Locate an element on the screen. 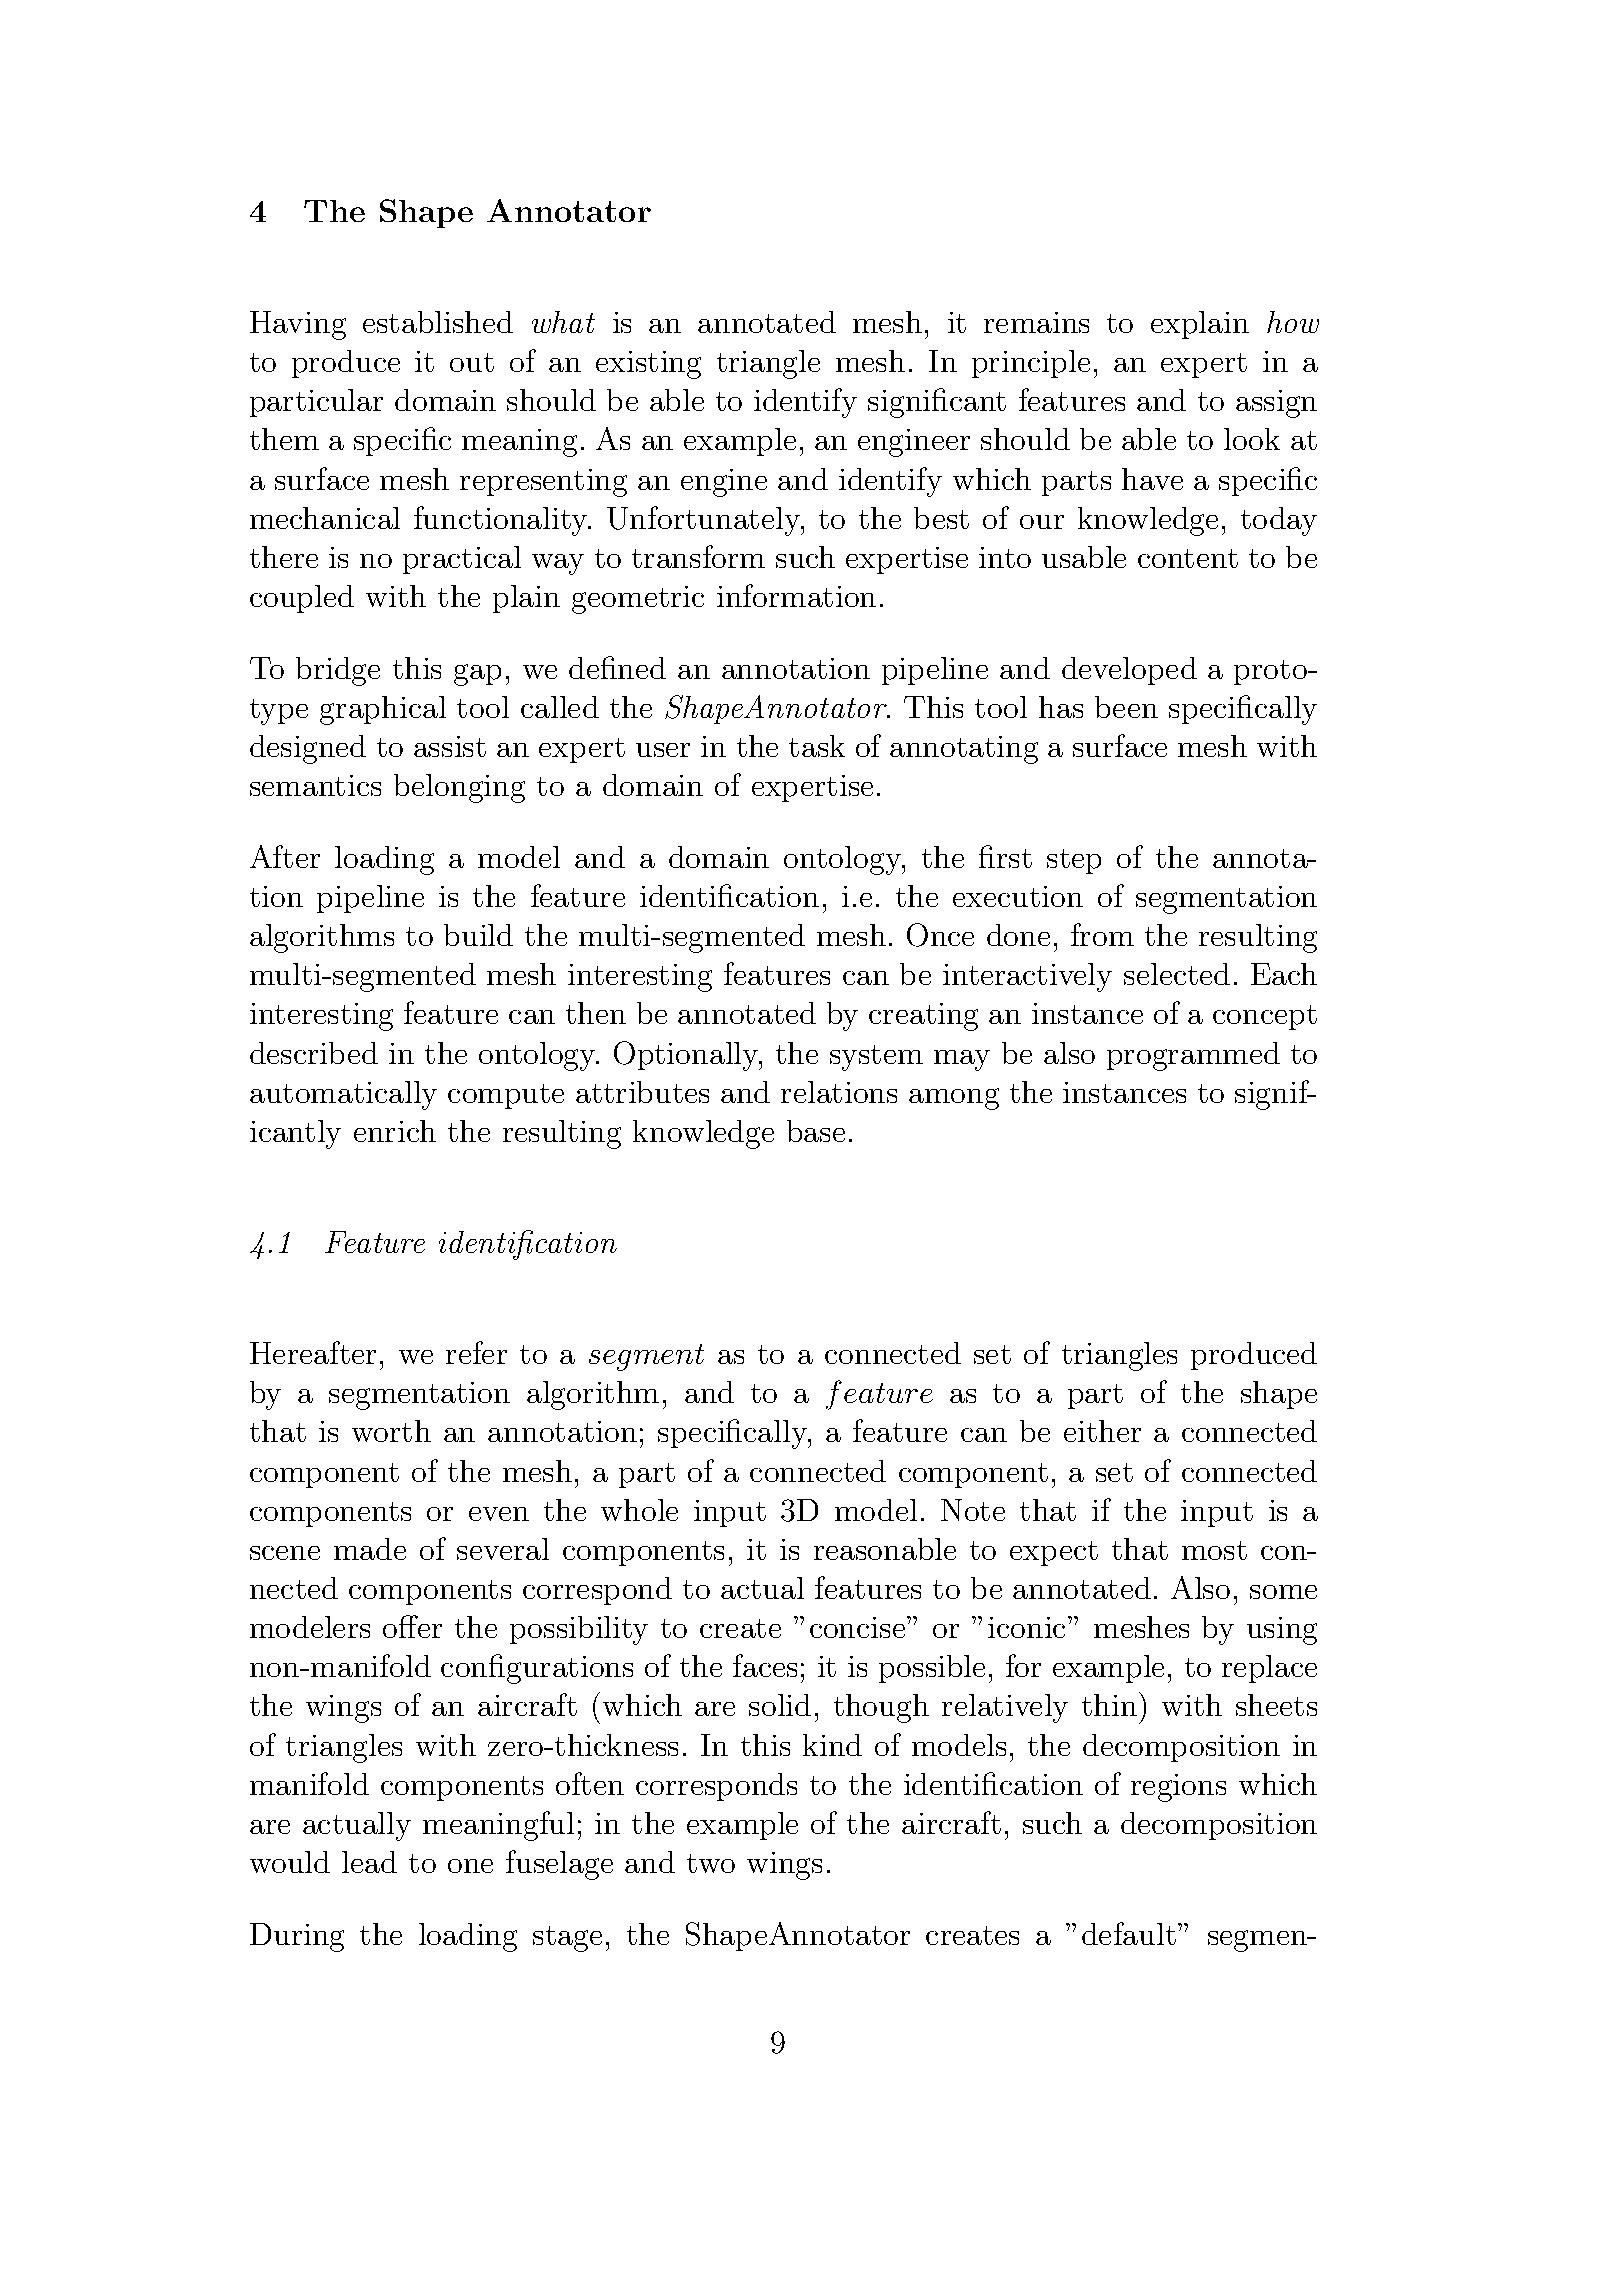 The height and width of the screenshot is (2282, 1613). lead is located at coordinates (369, 1862).
